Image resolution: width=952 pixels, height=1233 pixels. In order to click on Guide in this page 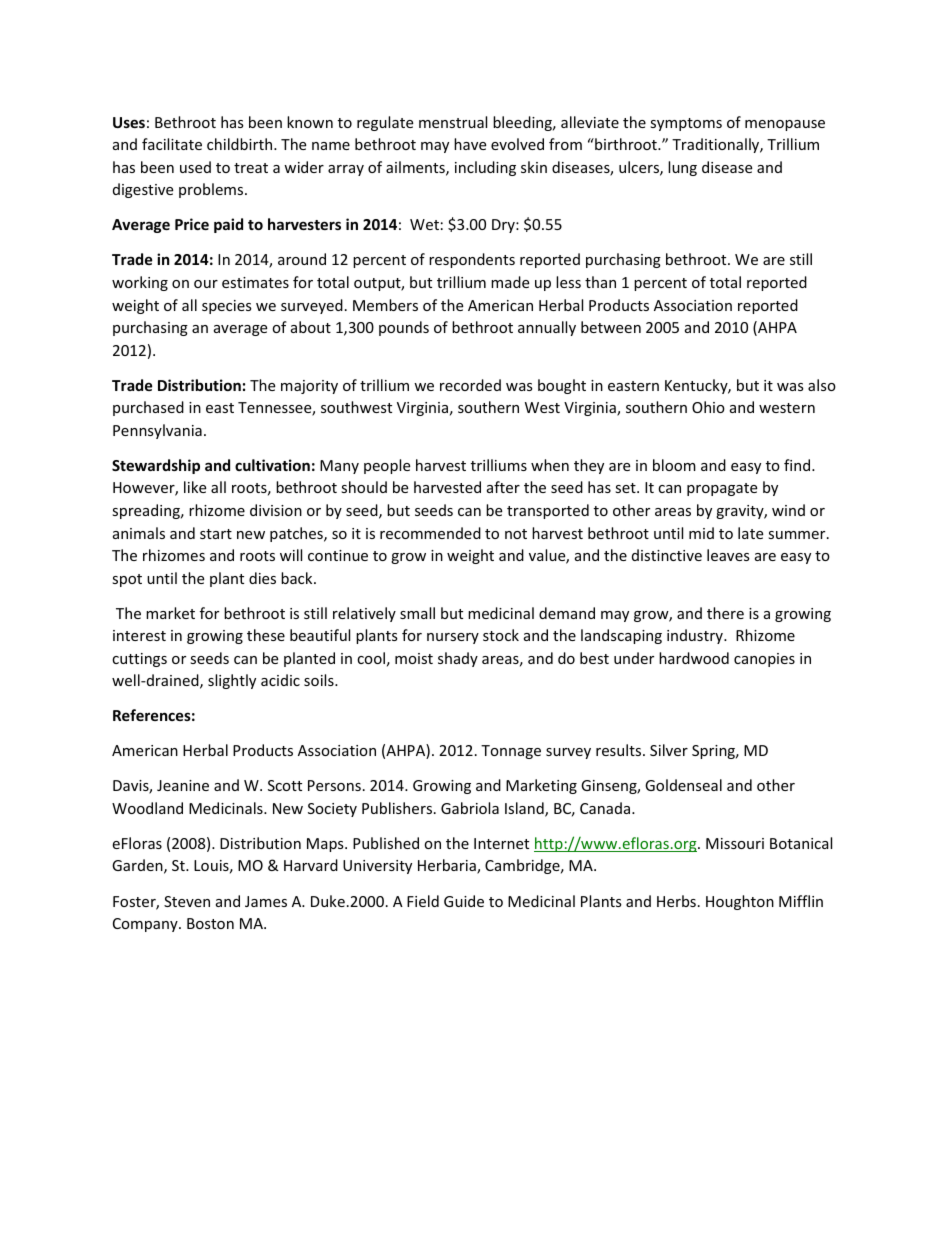, I will do `click(464, 901)`.
